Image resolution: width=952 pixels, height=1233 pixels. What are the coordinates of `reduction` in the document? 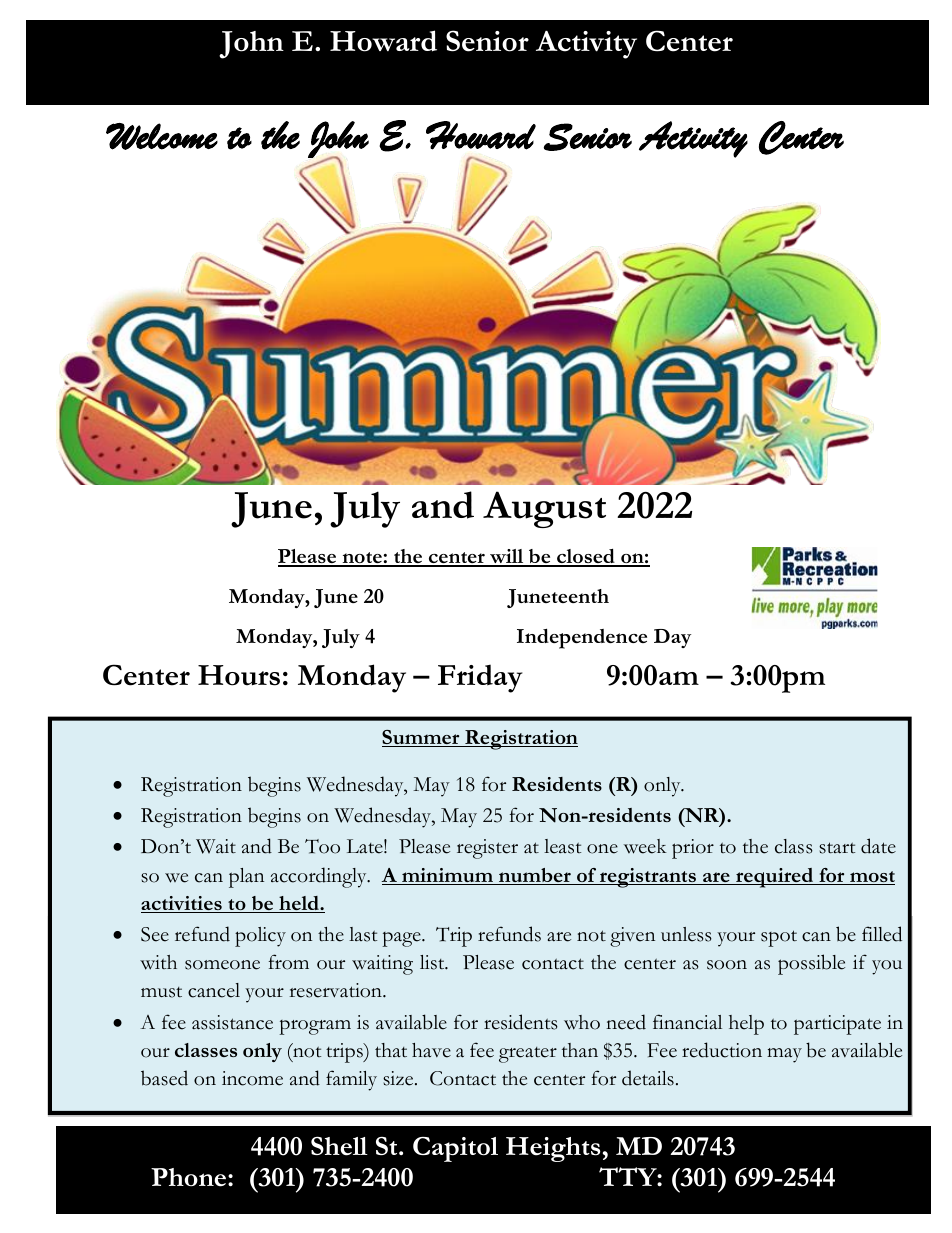 It's located at (722, 1050).
